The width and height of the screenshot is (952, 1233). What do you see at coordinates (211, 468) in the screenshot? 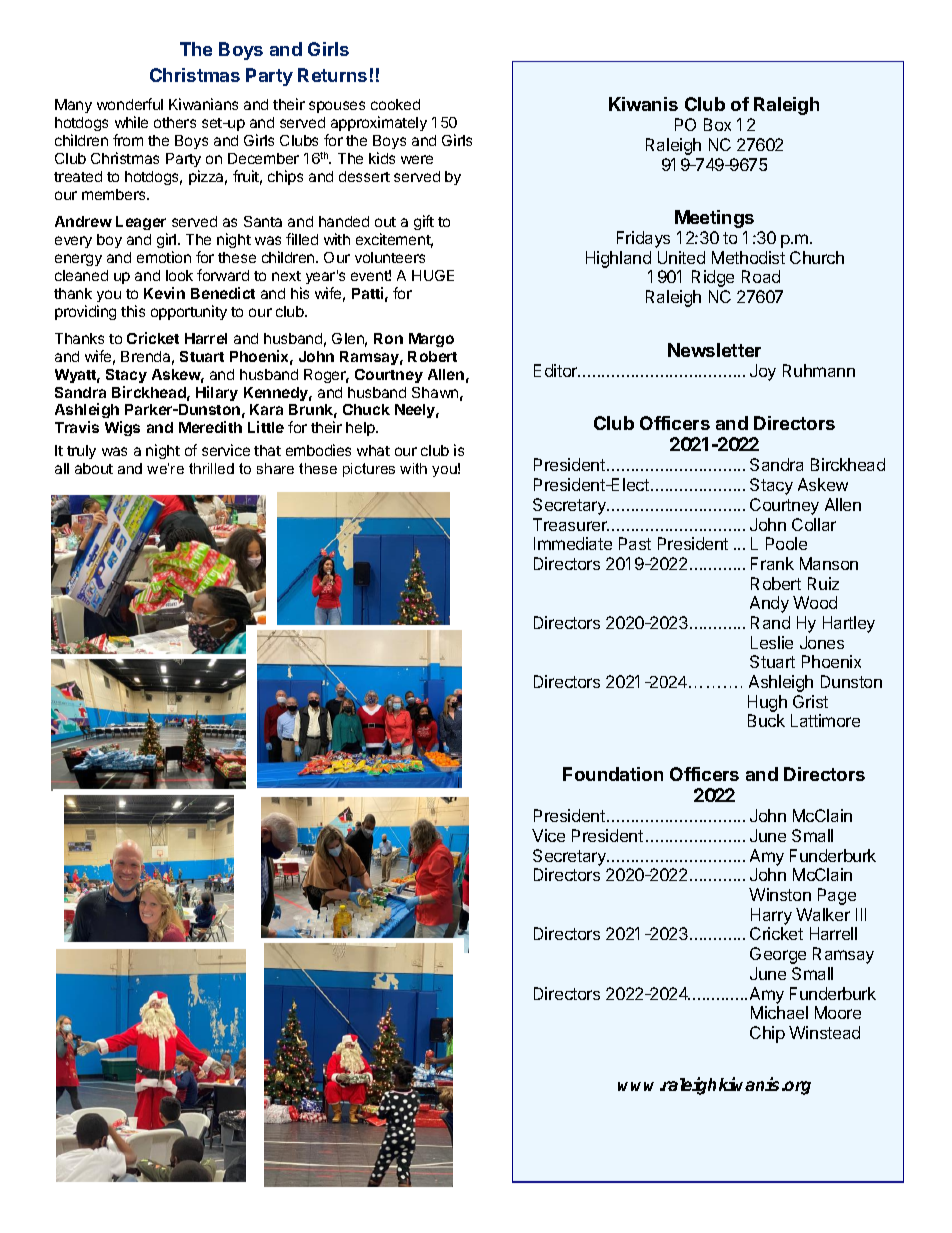
I see `thrilled` at bounding box center [211, 468].
